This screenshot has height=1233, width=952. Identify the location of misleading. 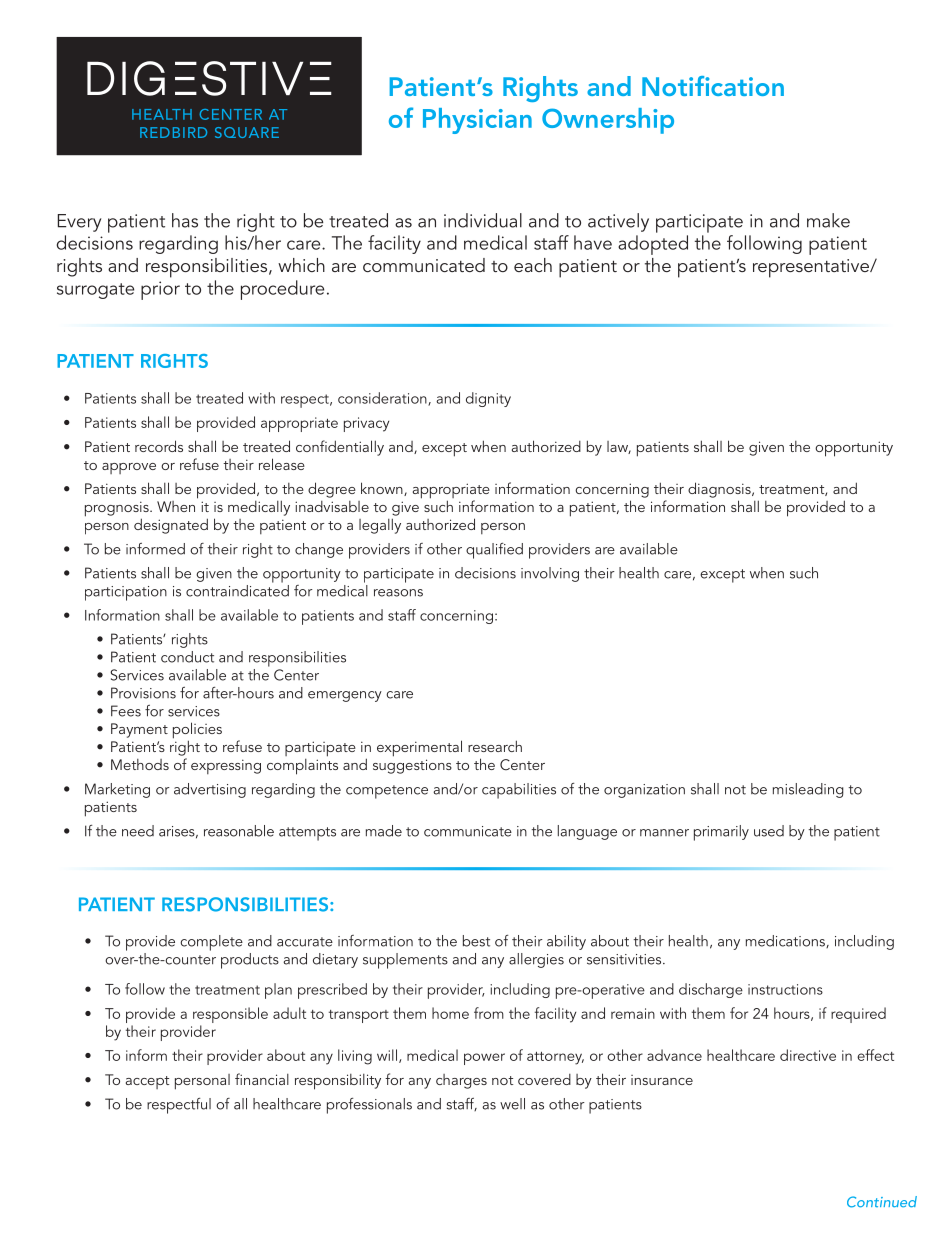
(808, 790).
